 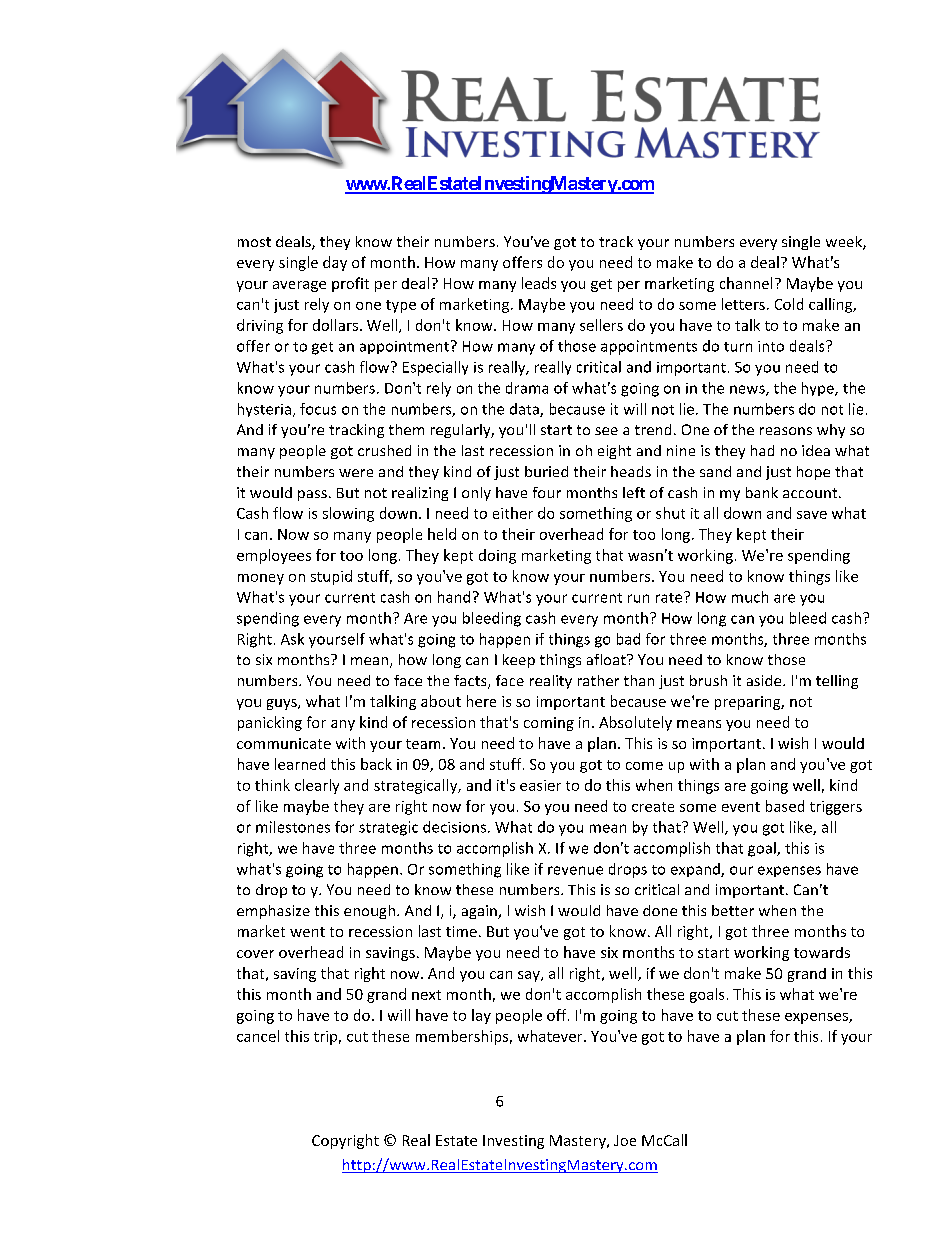 What do you see at coordinates (822, 952) in the screenshot?
I see `towards` at bounding box center [822, 952].
